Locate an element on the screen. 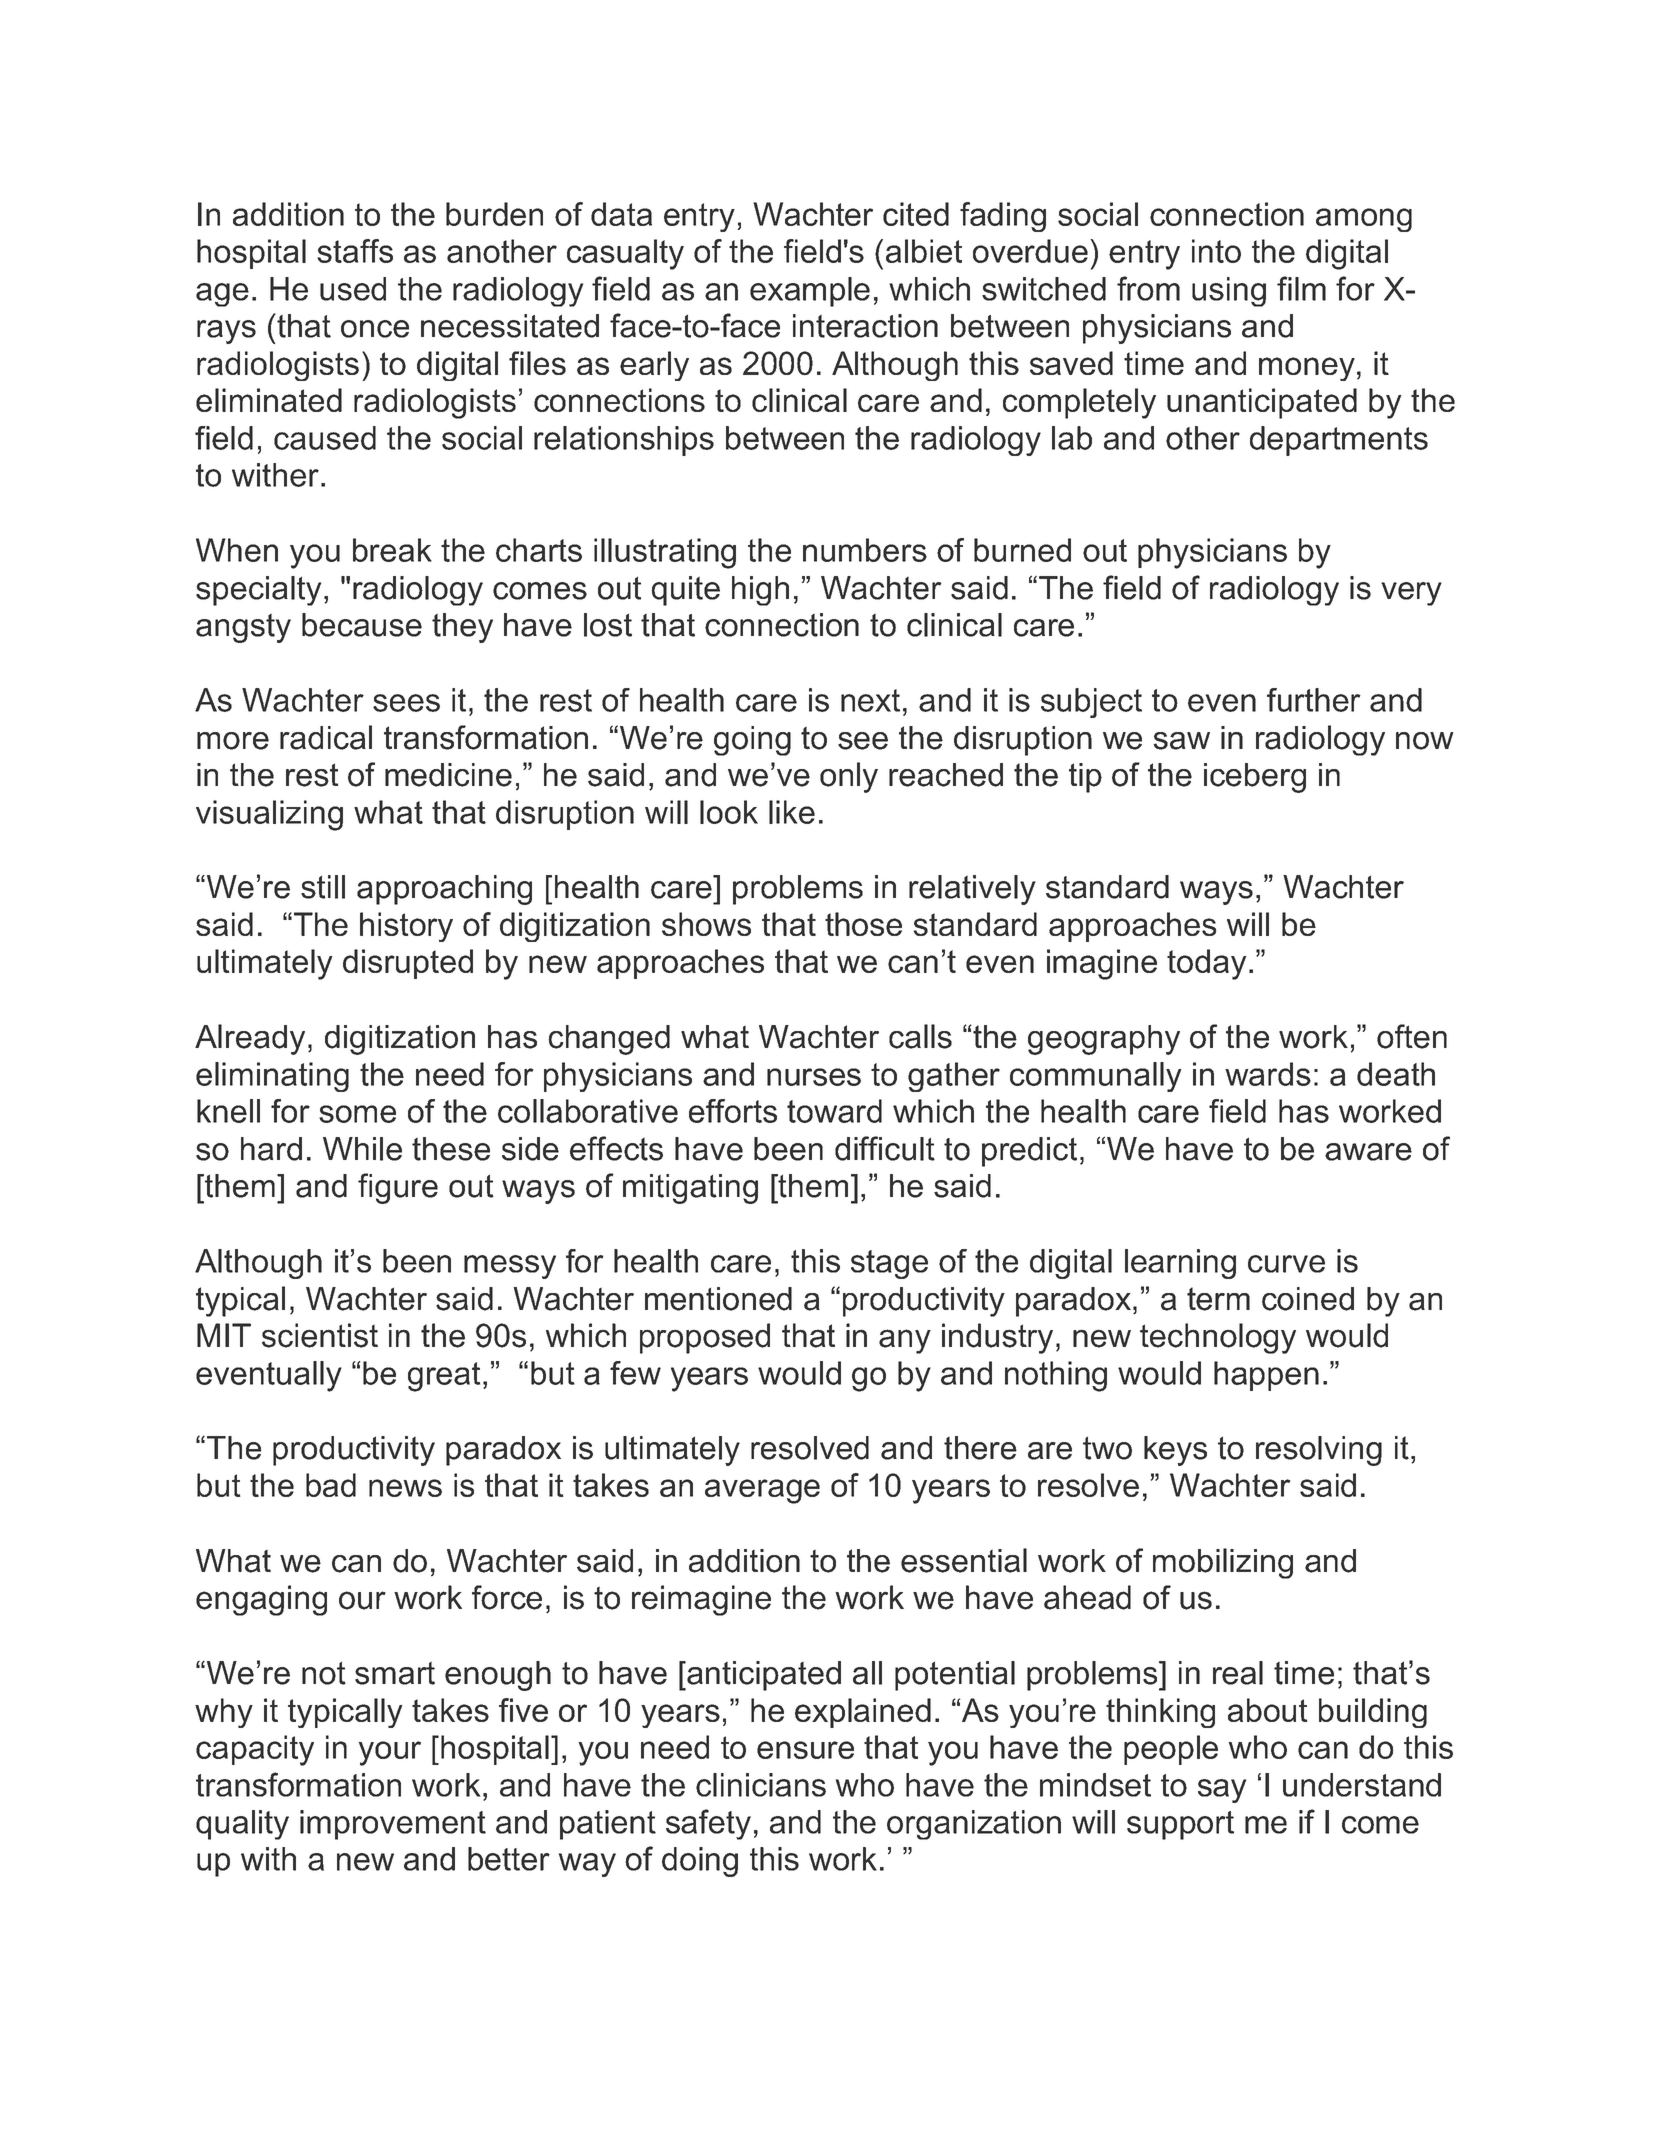  nurses is located at coordinates (814, 1077).
